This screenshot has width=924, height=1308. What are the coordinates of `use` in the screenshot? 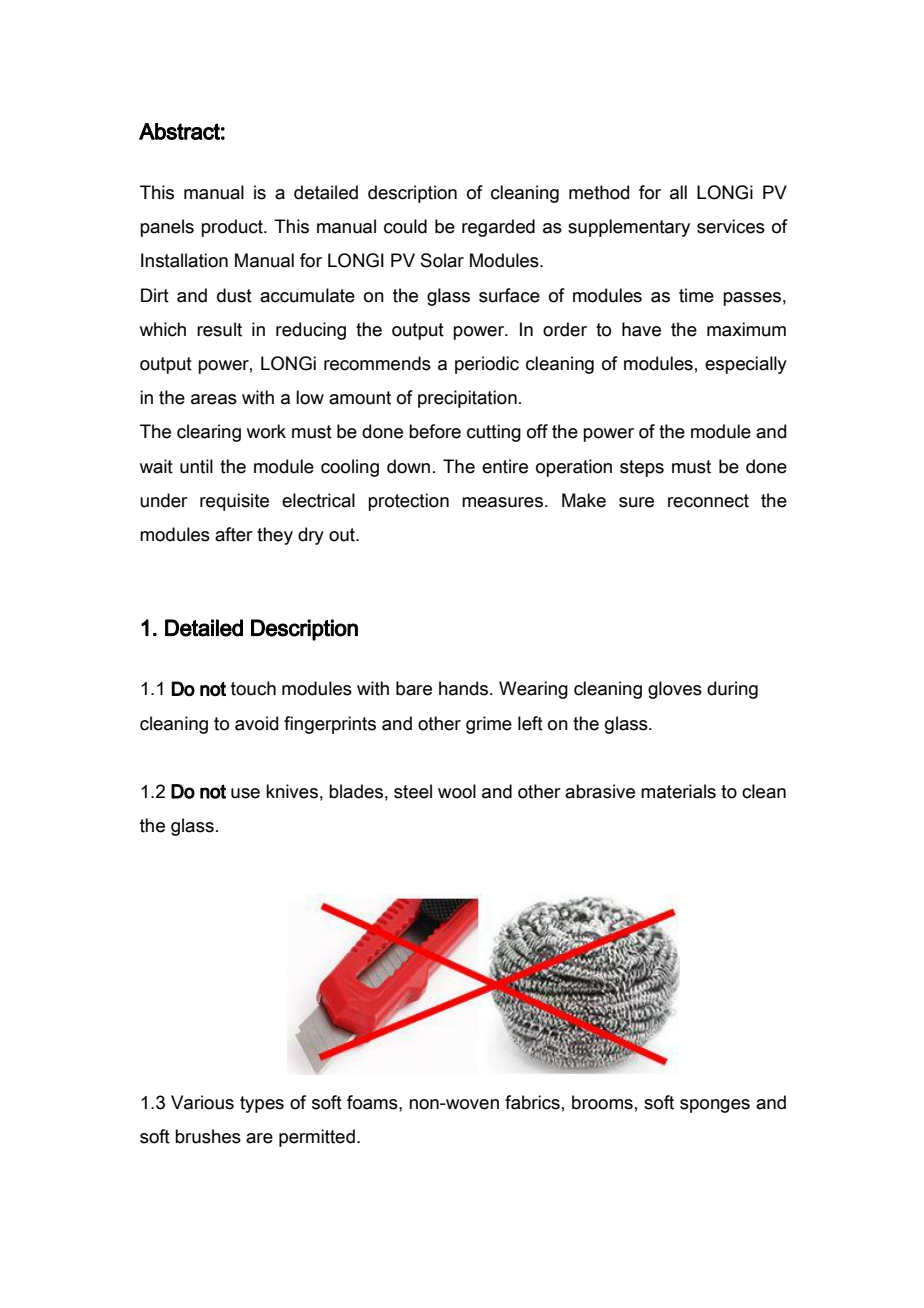 It's located at (245, 793).
